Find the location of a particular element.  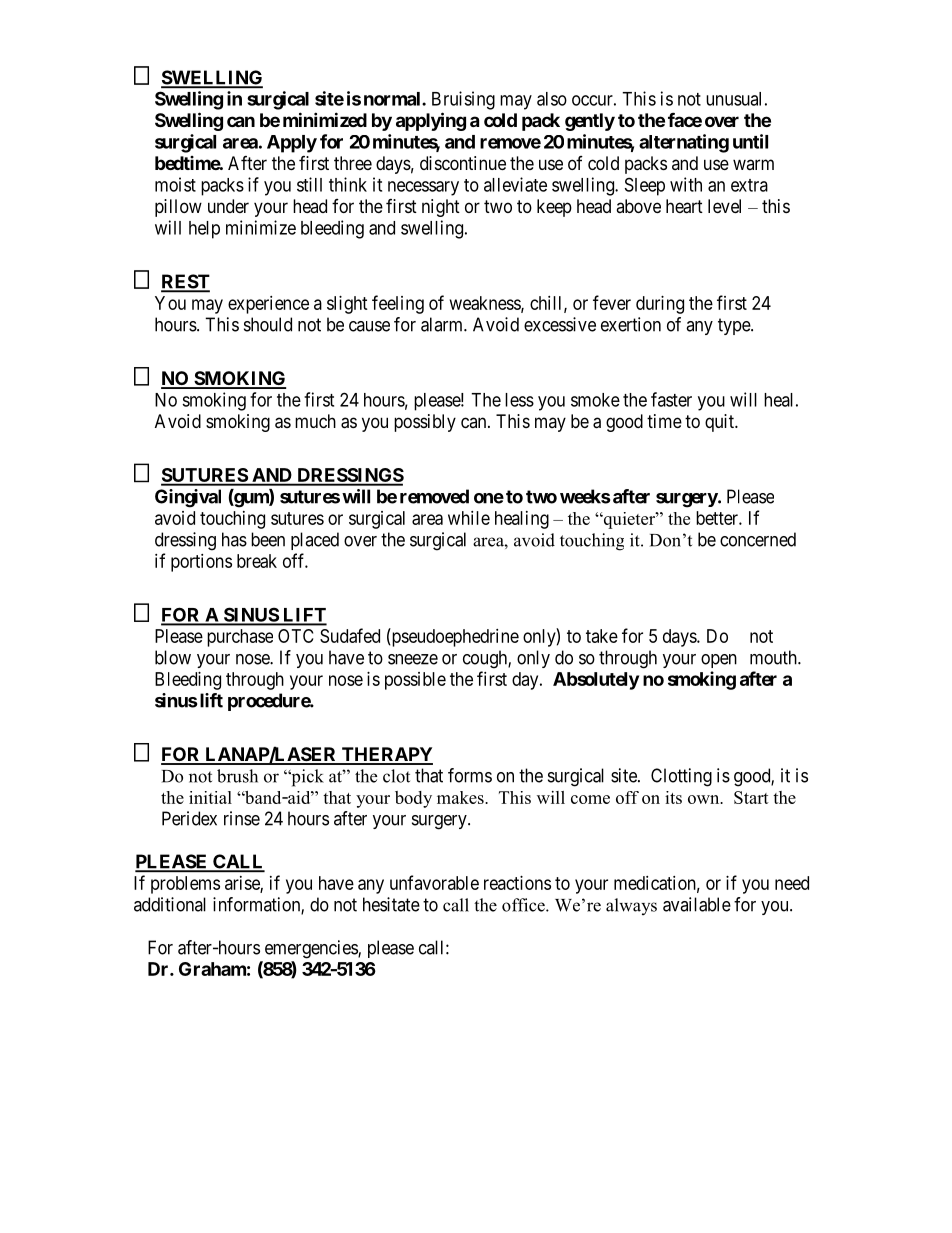

still is located at coordinates (309, 184).
